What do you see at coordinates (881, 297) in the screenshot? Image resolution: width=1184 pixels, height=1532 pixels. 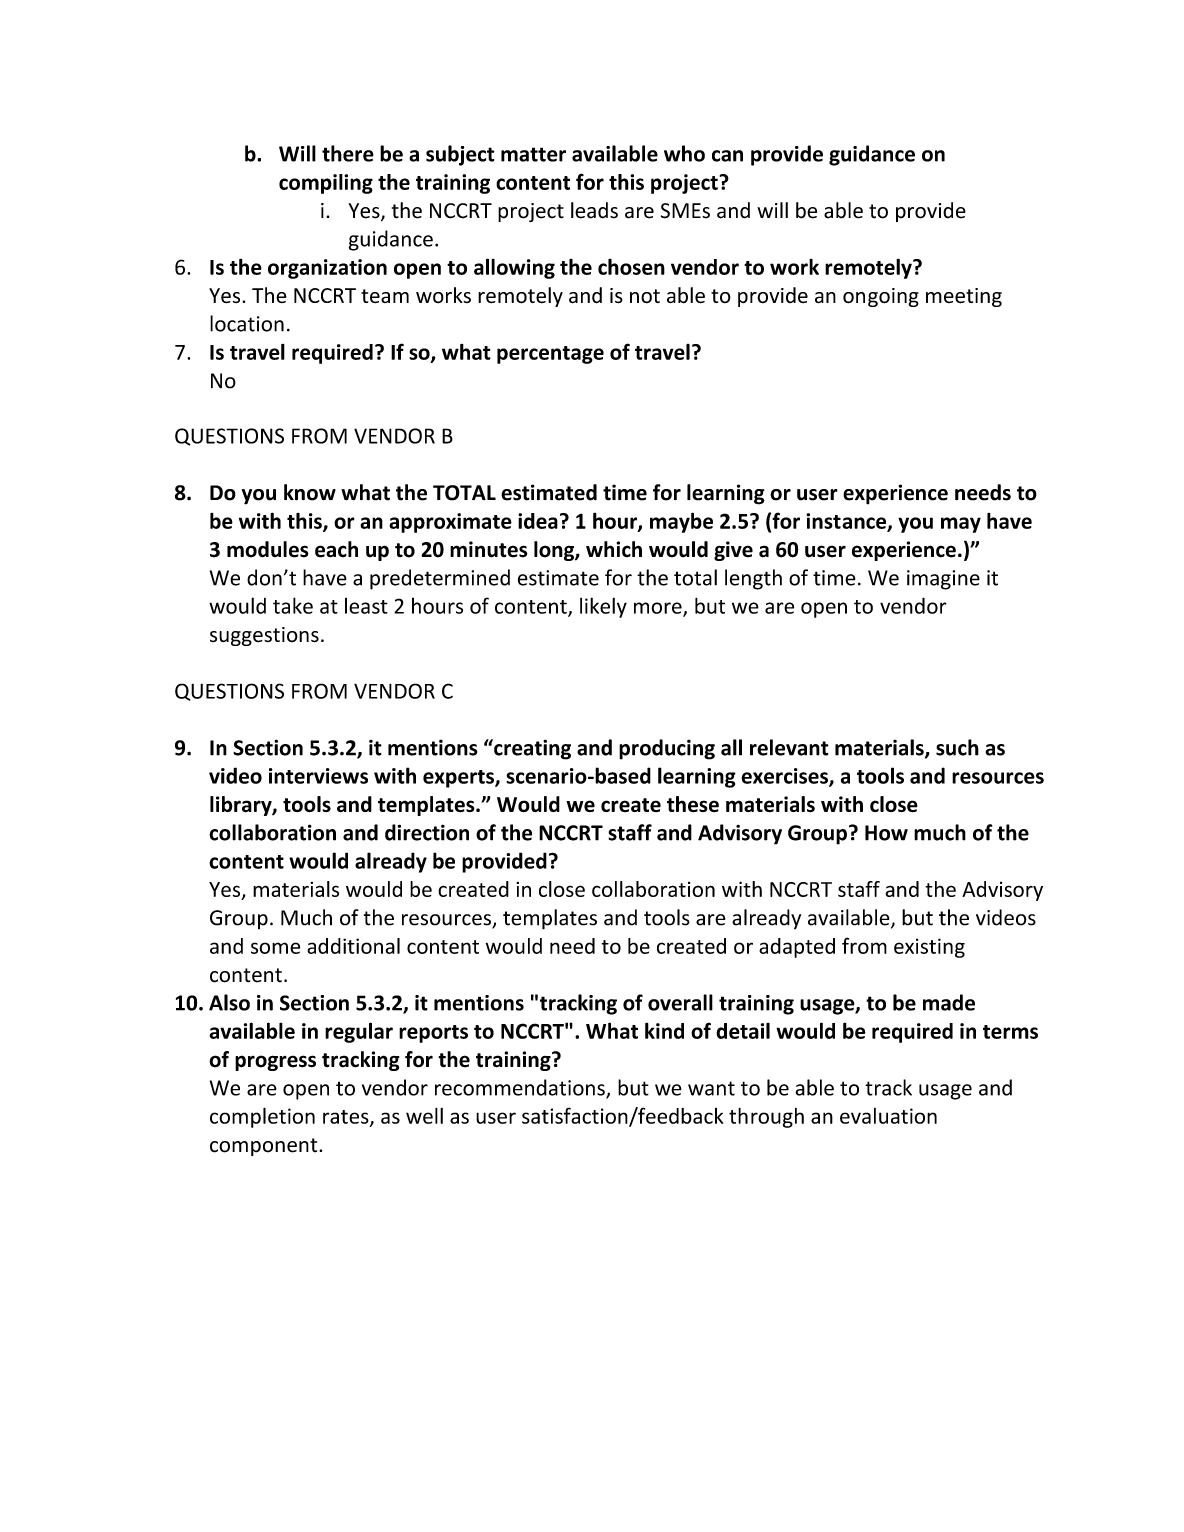 I see `ongoing` at bounding box center [881, 297].
